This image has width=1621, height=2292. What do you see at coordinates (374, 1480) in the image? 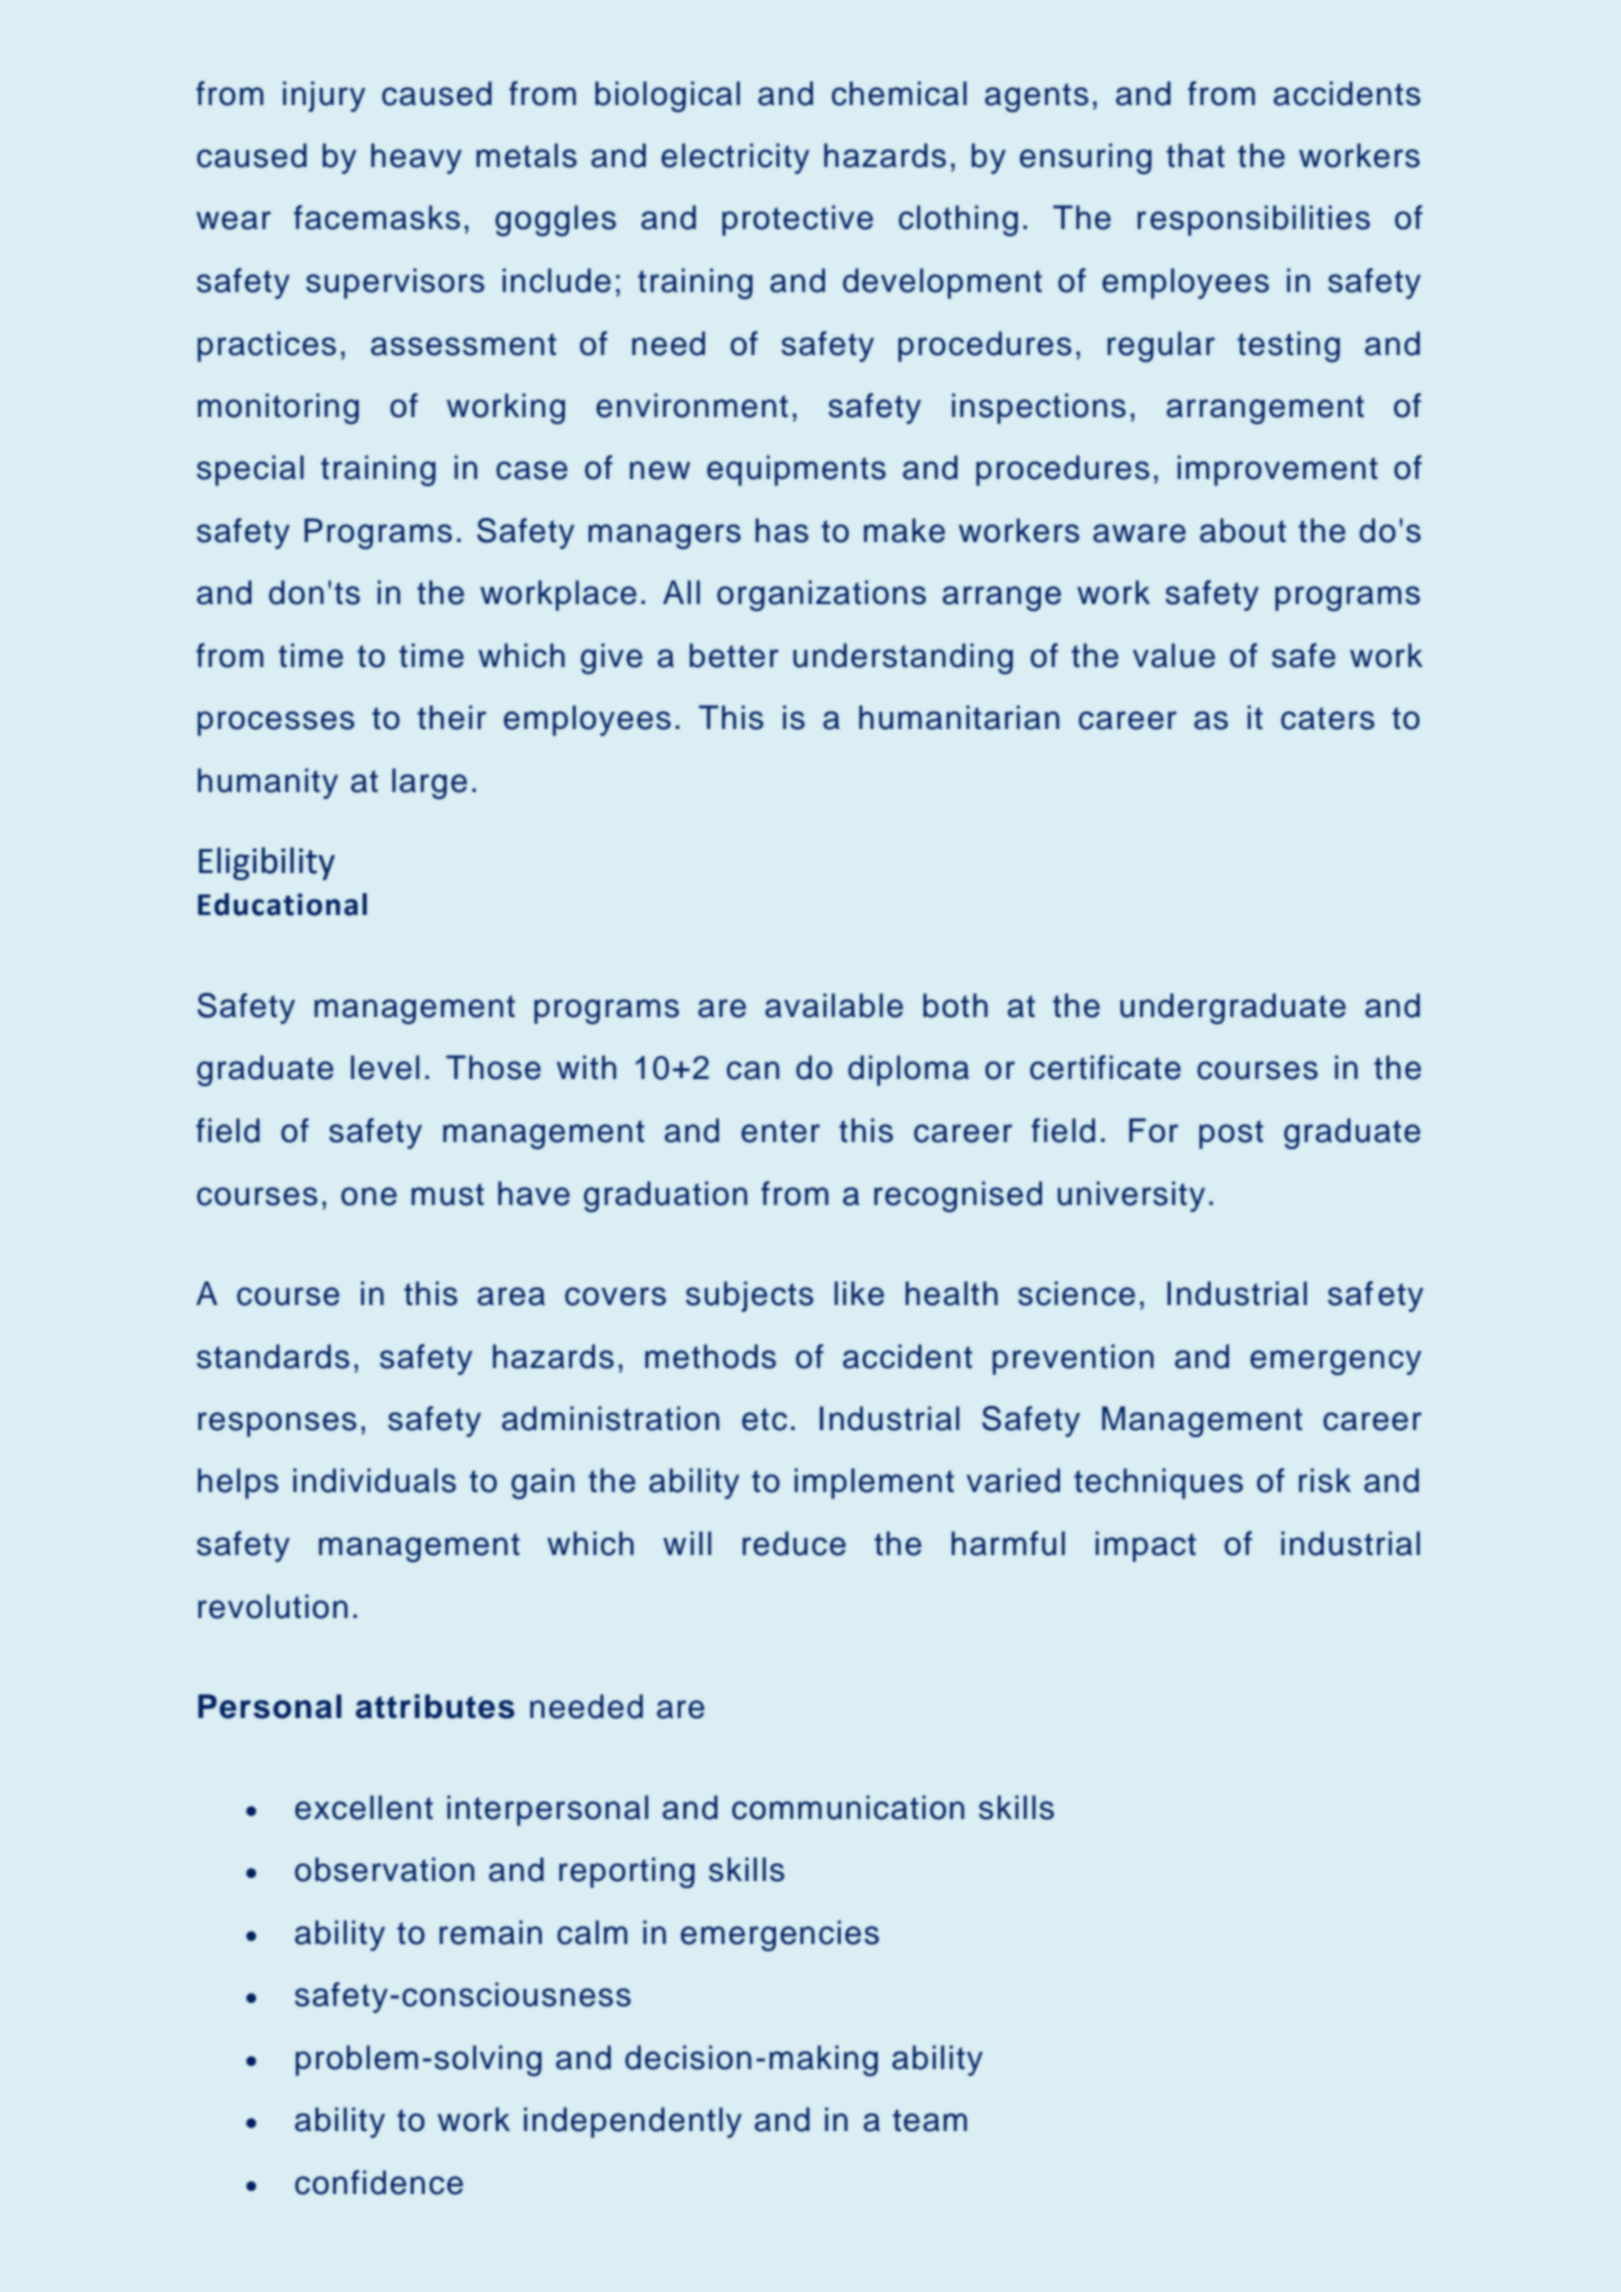
I see `individuals` at bounding box center [374, 1480].
